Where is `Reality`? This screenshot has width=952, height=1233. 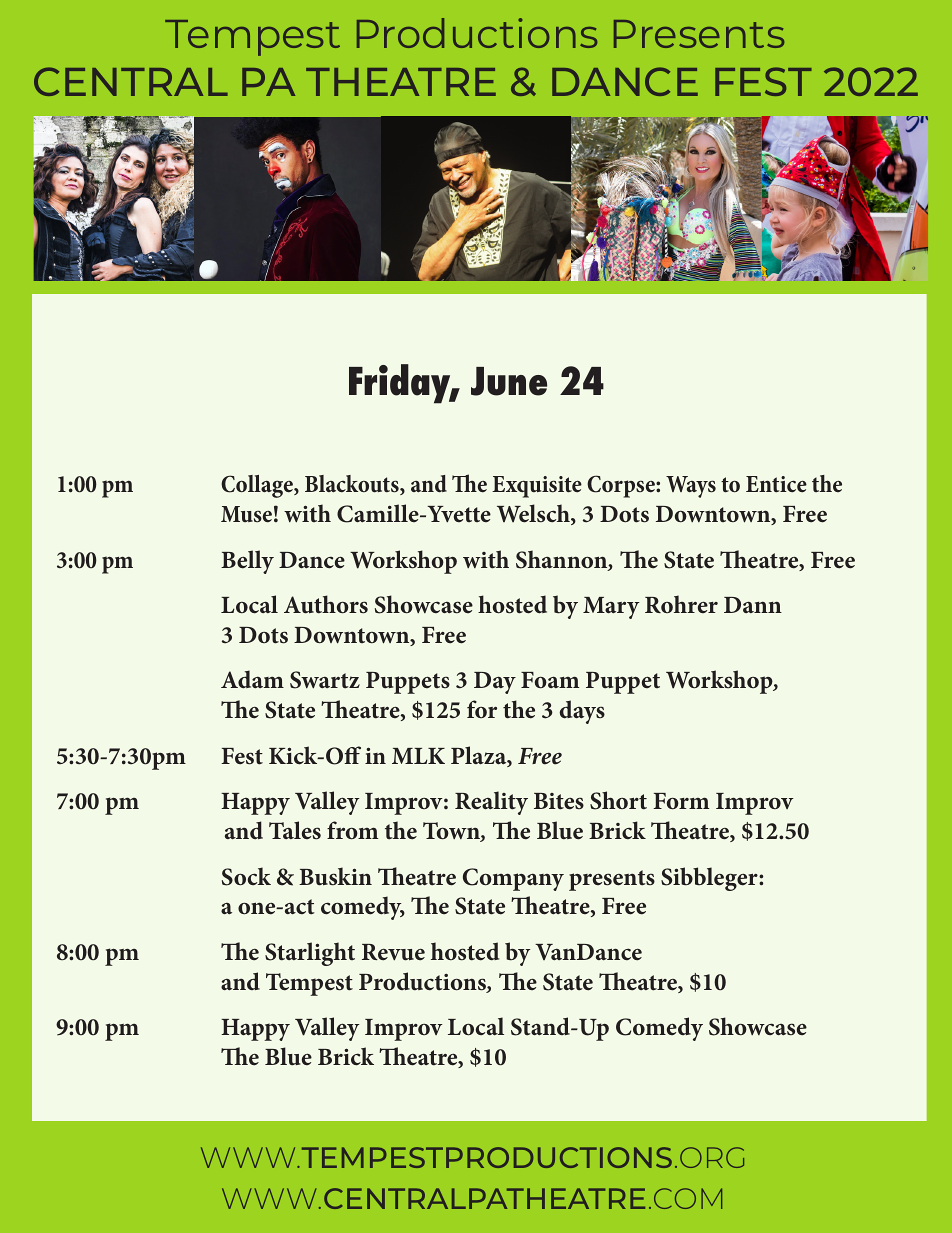 Reality is located at coordinates (491, 803).
